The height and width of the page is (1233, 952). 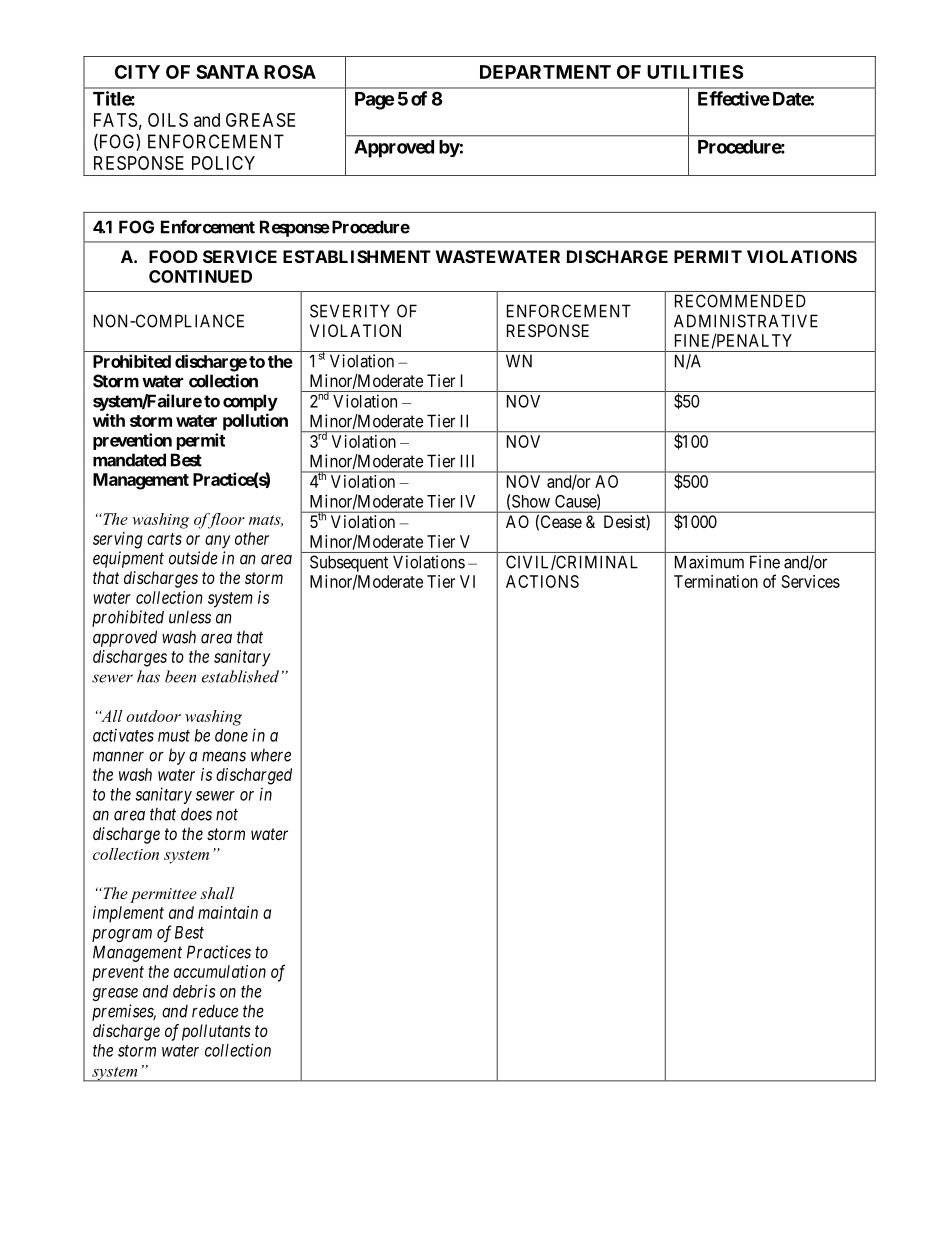 I want to click on where, so click(x=271, y=755).
